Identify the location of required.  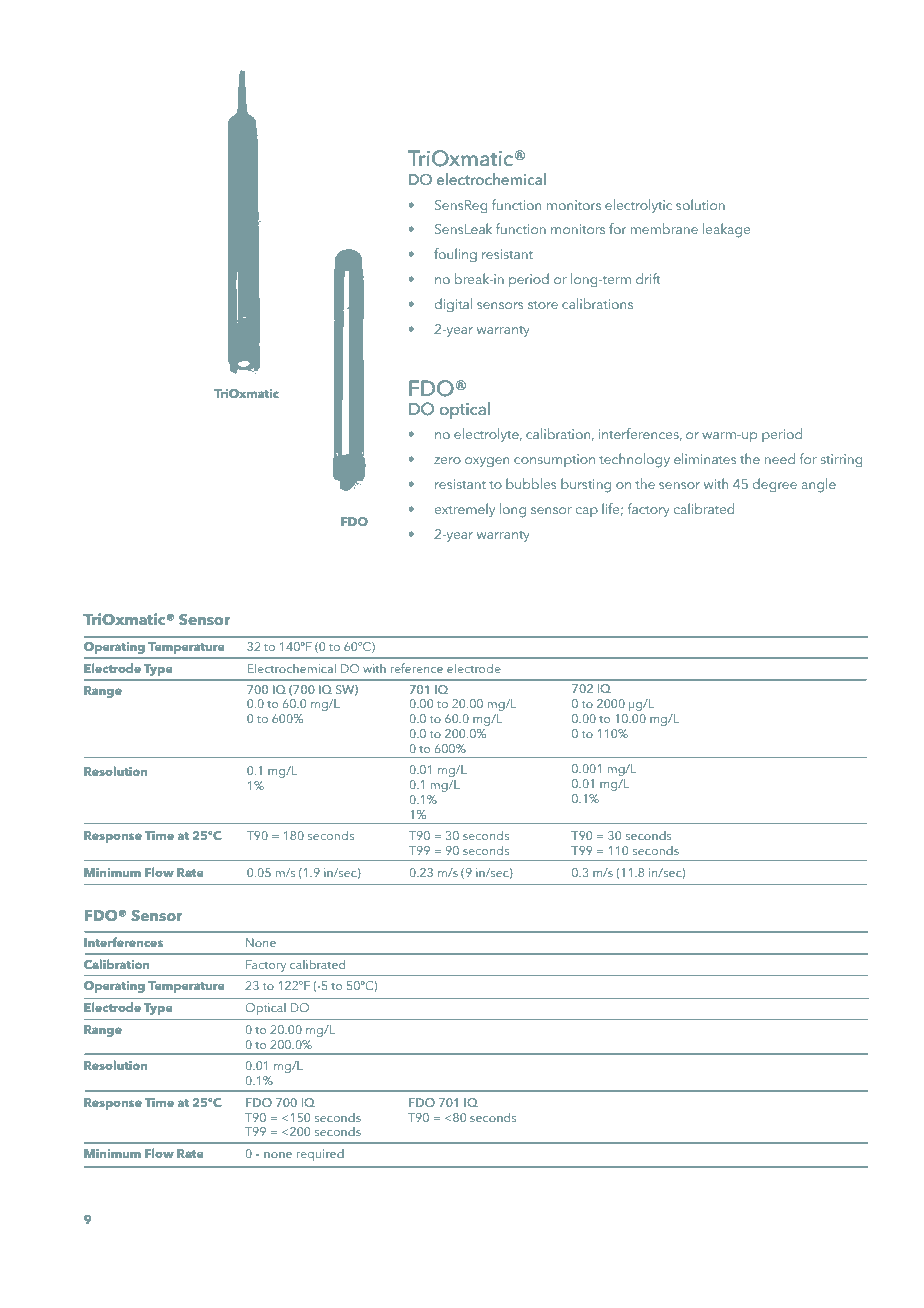
(320, 1155).
